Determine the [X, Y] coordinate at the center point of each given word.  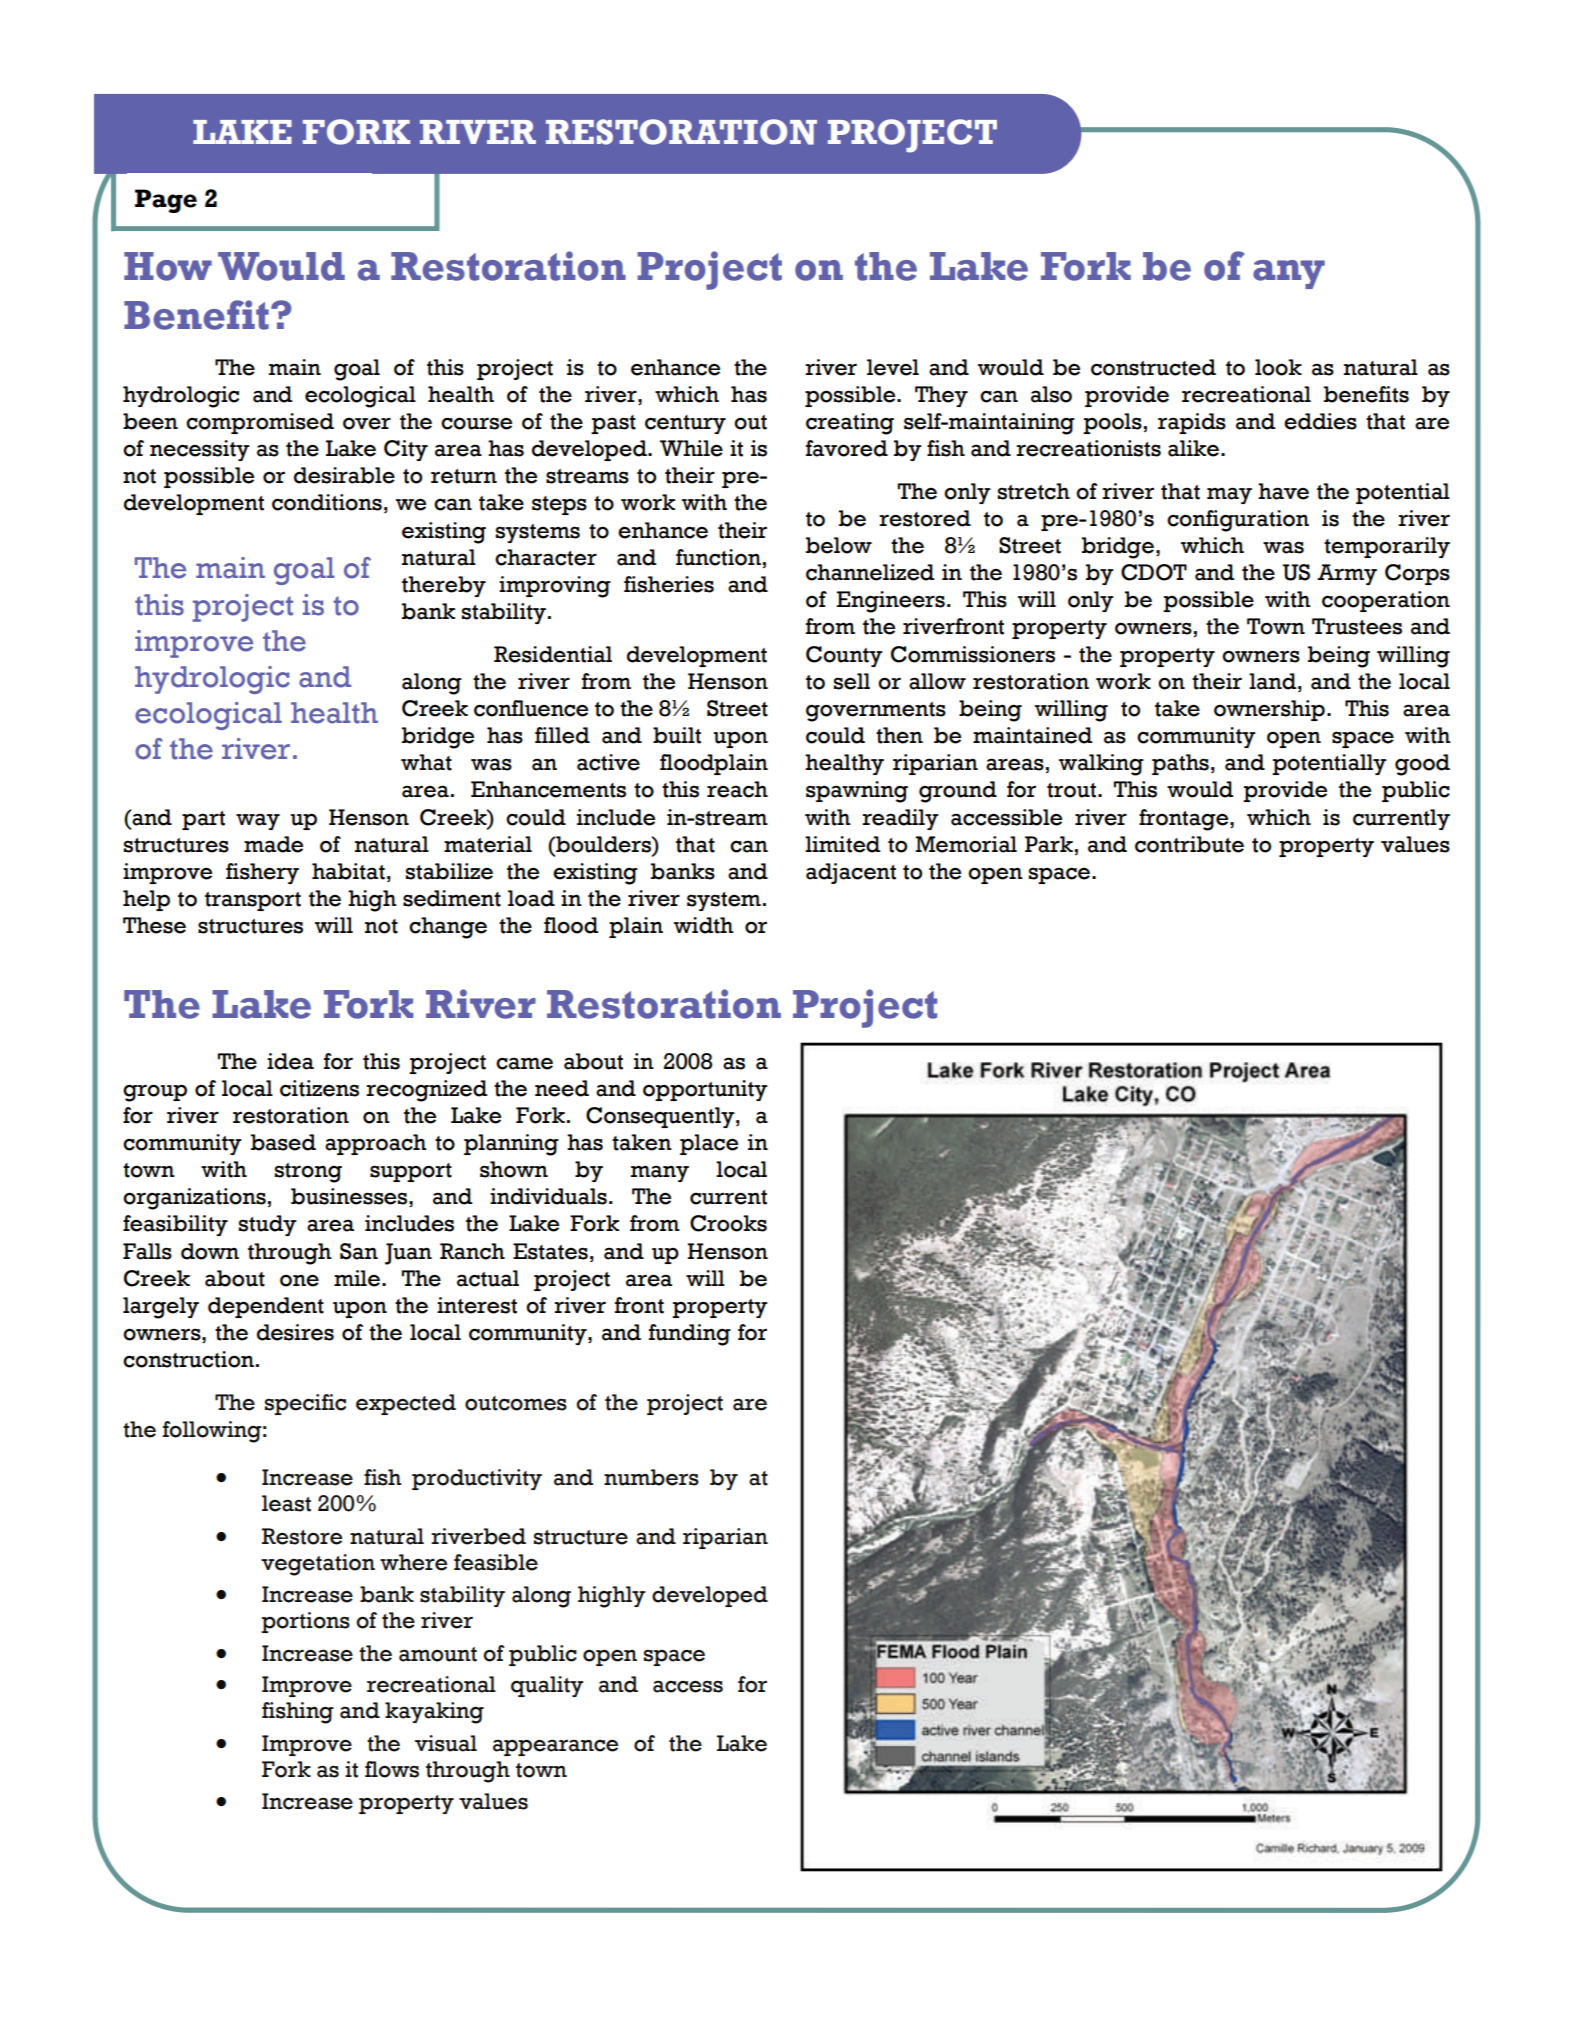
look [1278, 367]
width [704, 925]
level [893, 367]
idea [290, 1061]
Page [166, 201]
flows [392, 1769]
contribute [1189, 844]
